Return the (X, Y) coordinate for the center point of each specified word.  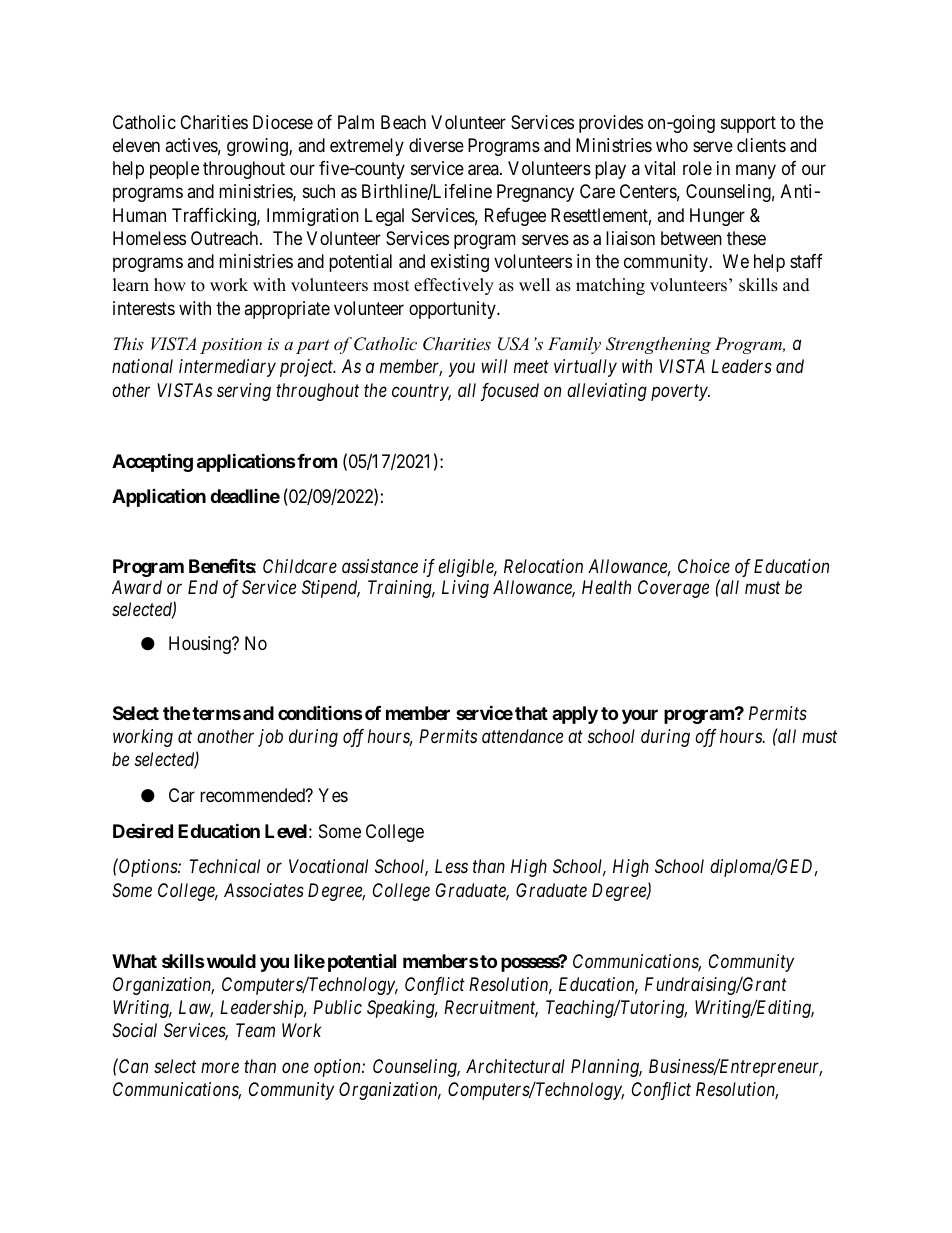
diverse (436, 145)
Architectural (515, 1066)
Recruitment (491, 1008)
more (220, 1068)
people (174, 170)
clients (761, 145)
